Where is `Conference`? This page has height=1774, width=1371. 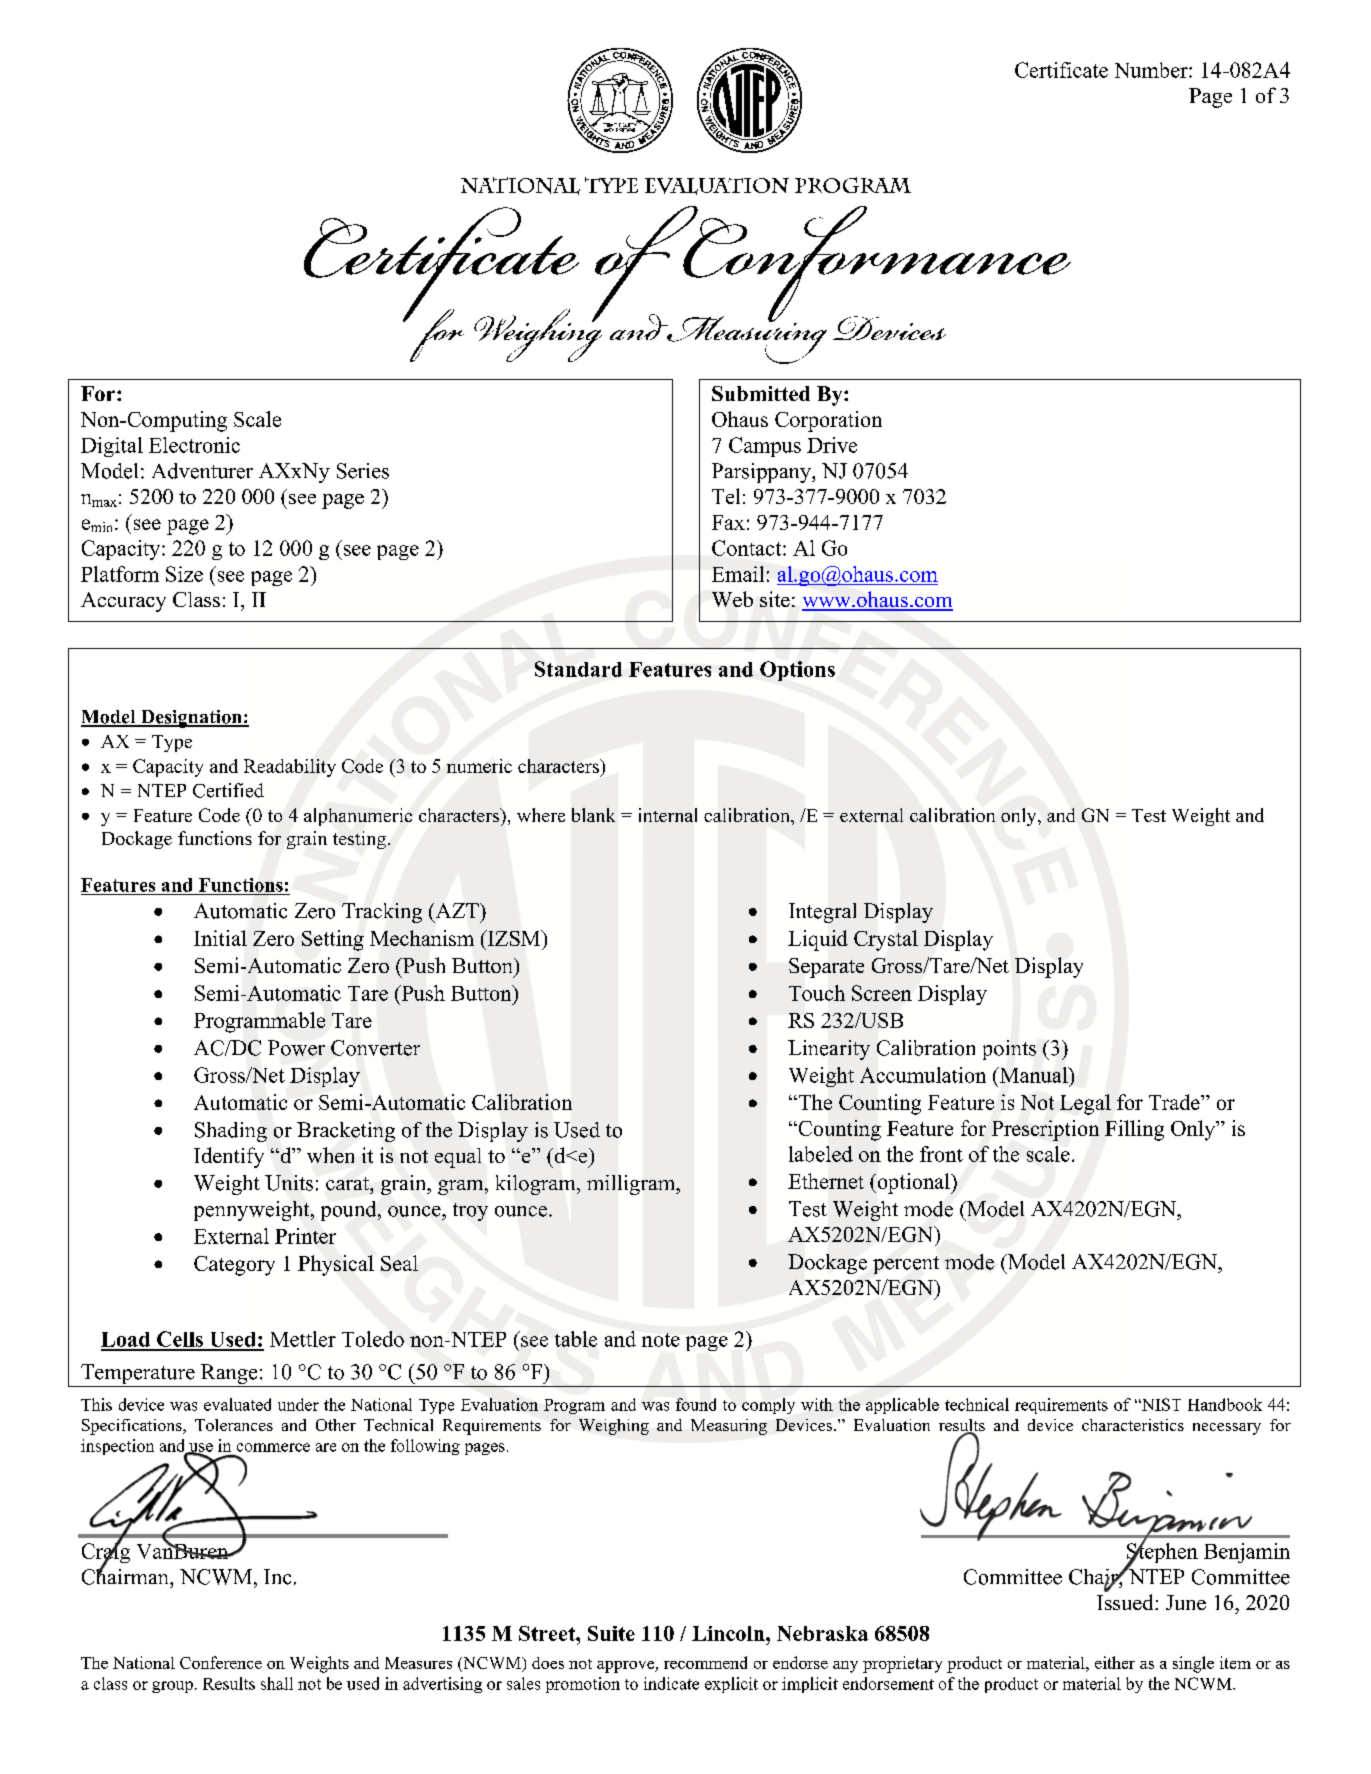 Conference is located at coordinates (221, 1662).
